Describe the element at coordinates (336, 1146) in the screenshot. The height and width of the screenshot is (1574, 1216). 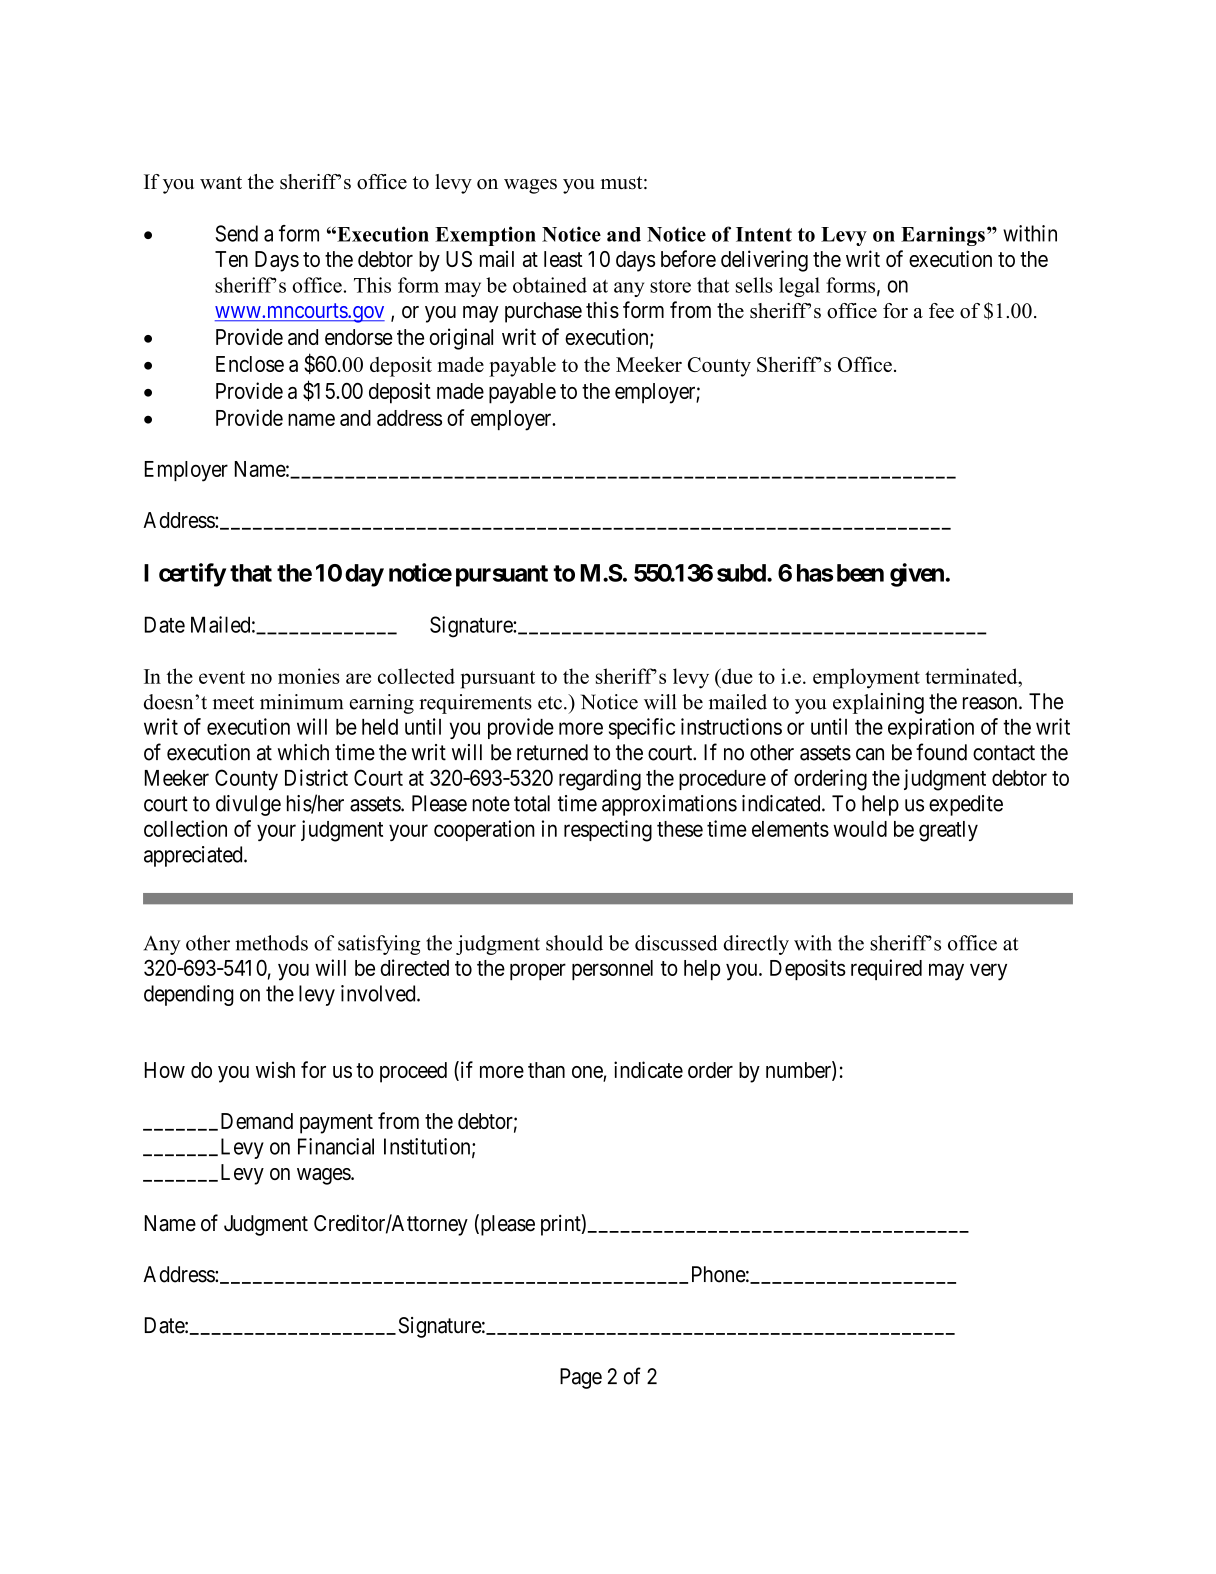
I see `Financial` at that location.
